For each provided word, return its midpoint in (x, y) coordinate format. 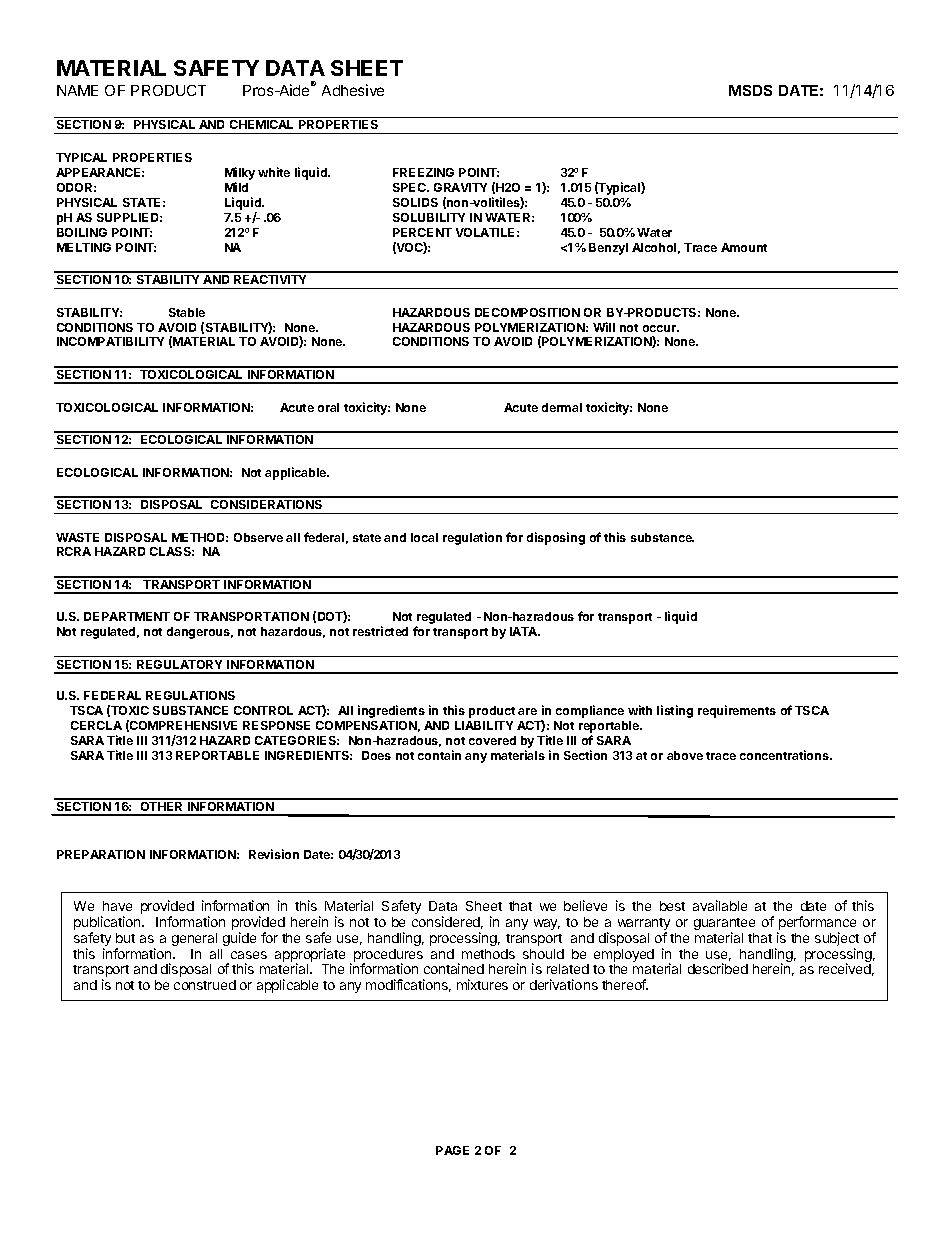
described (718, 968)
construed (205, 985)
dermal (562, 407)
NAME (77, 90)
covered (492, 740)
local (424, 537)
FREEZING (423, 172)
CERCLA (96, 725)
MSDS (750, 90)
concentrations (785, 755)
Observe (258, 537)
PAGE (452, 1150)
